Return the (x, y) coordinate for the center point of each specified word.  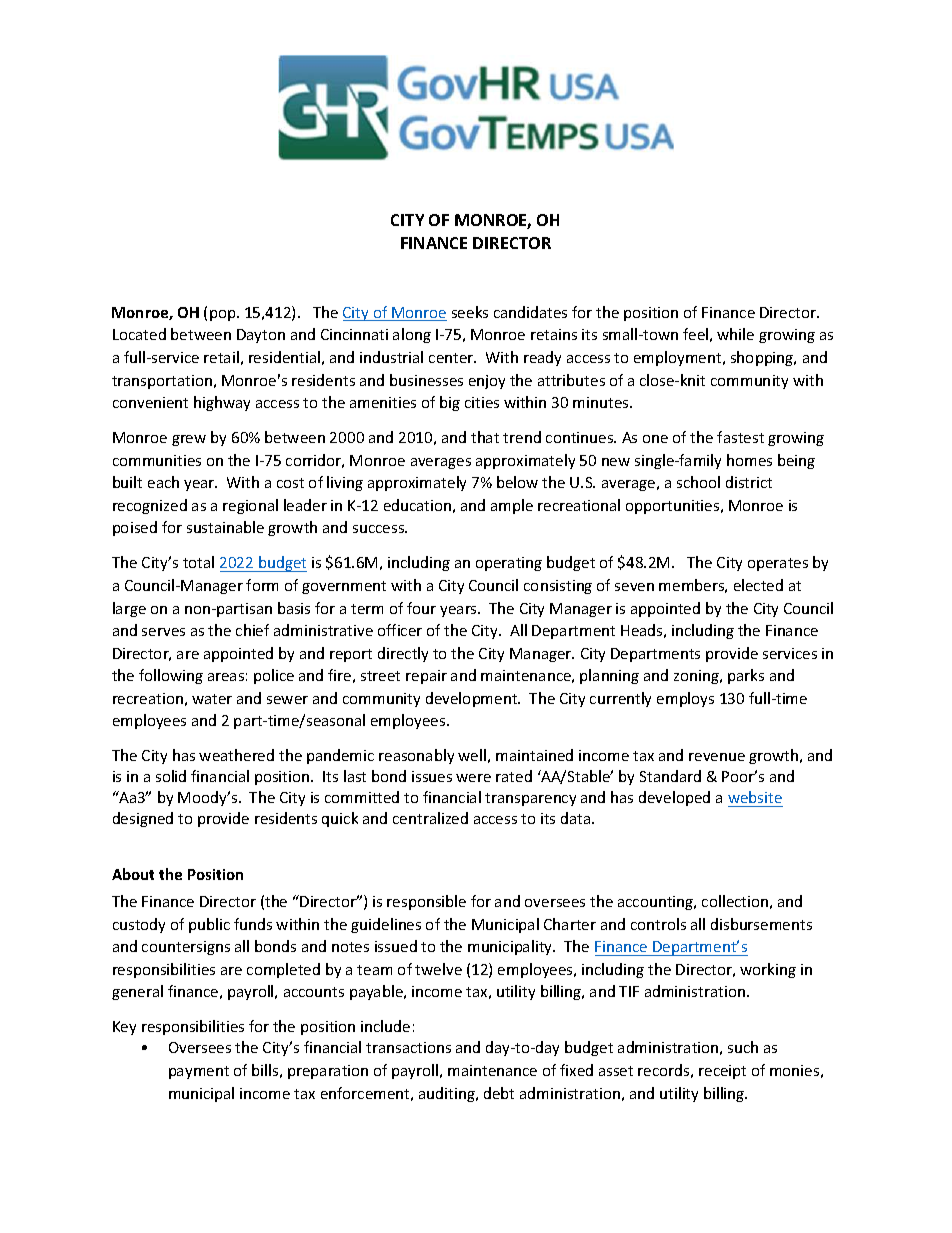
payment (199, 1072)
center (452, 358)
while (735, 334)
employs (685, 699)
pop (224, 315)
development (473, 699)
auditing (448, 1094)
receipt (722, 1072)
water (212, 699)
